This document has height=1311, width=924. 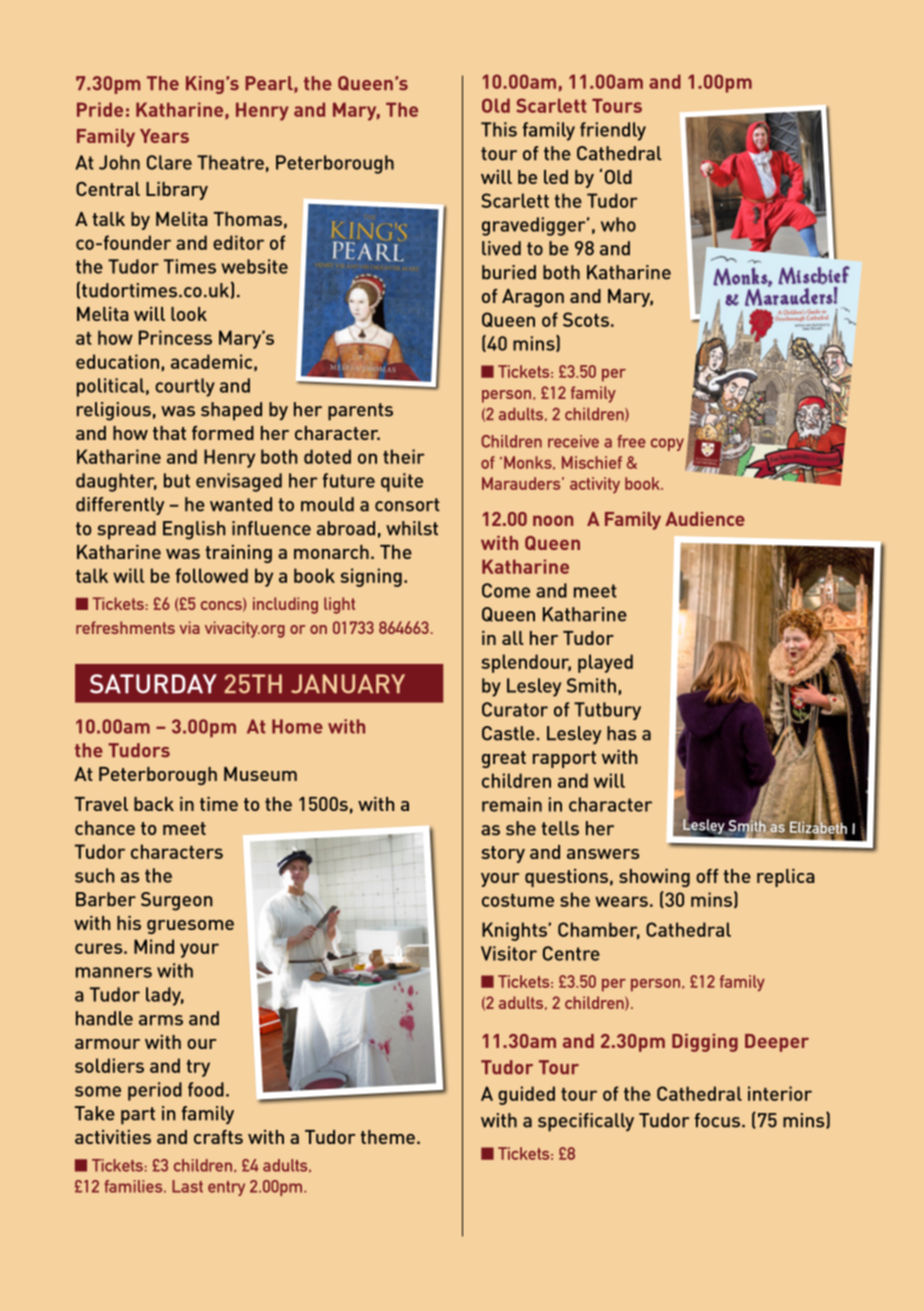 I want to click on Last, so click(x=187, y=1186).
